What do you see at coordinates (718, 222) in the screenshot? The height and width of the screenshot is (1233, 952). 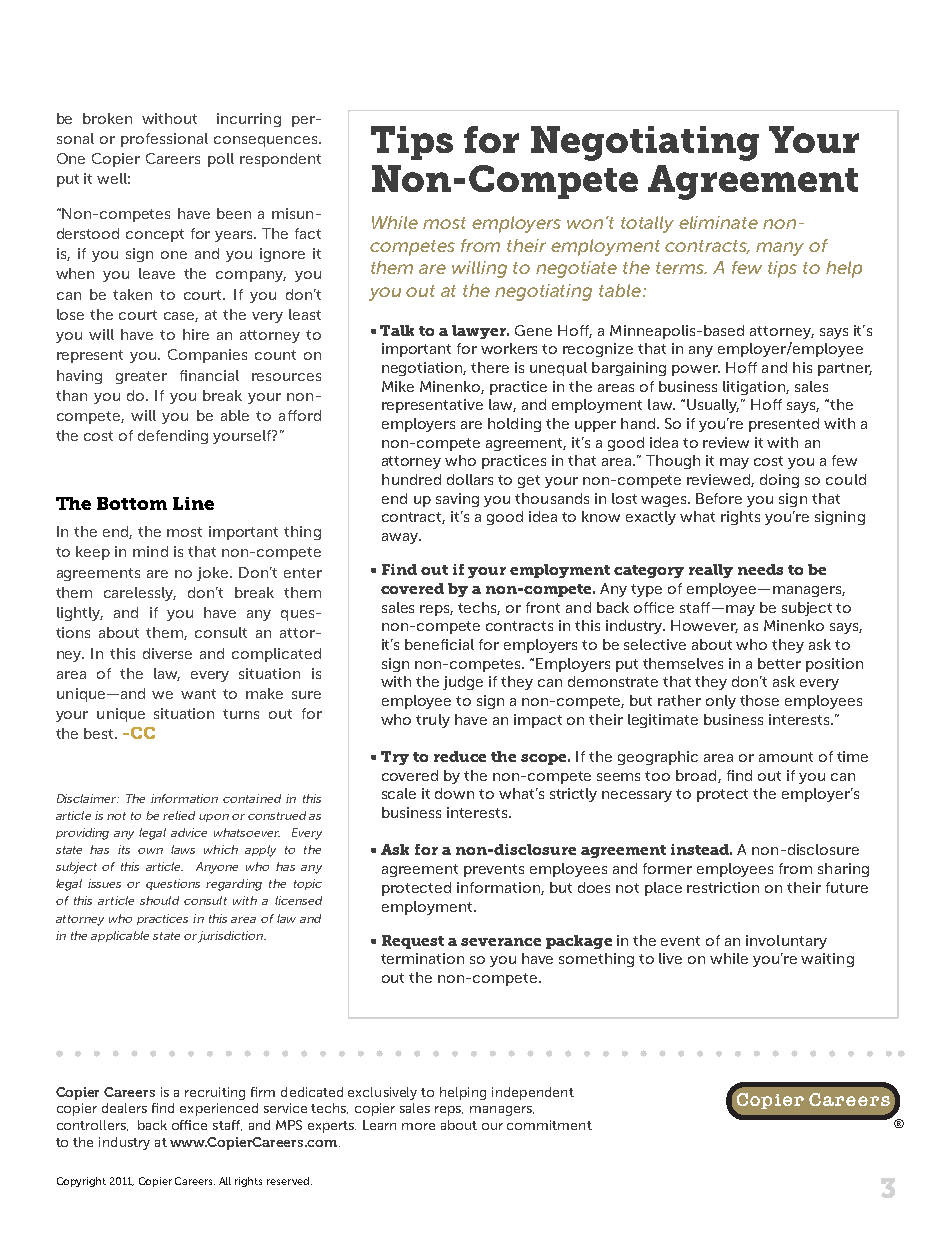 I see `eliminate` at bounding box center [718, 222].
